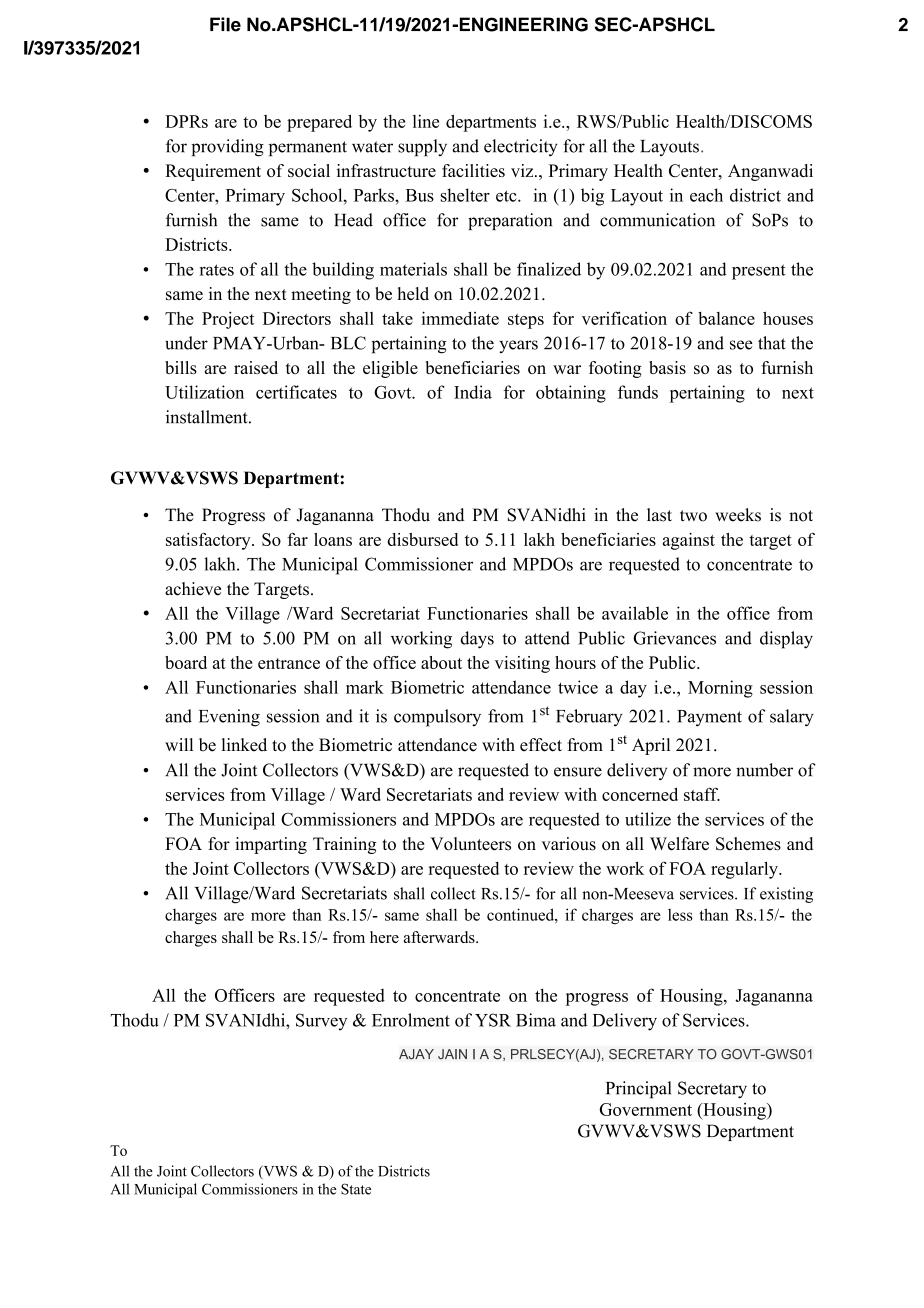 The image size is (924, 1308). What do you see at coordinates (356, 1189) in the screenshot?
I see `State` at bounding box center [356, 1189].
